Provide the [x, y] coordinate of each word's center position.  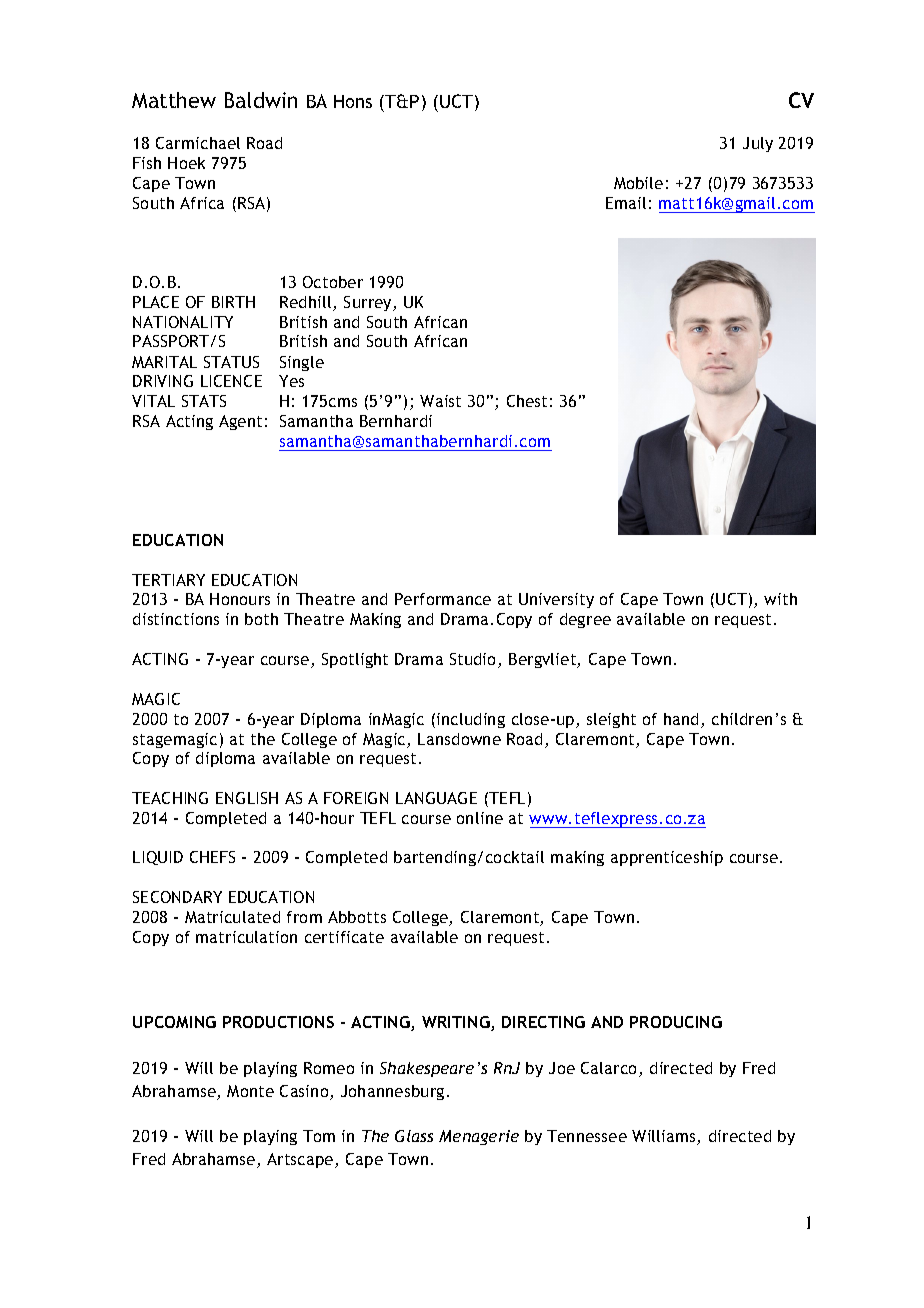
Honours [240, 599]
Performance [443, 599]
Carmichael [198, 143]
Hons [353, 101]
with [780, 599]
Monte [250, 1091]
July [758, 144]
